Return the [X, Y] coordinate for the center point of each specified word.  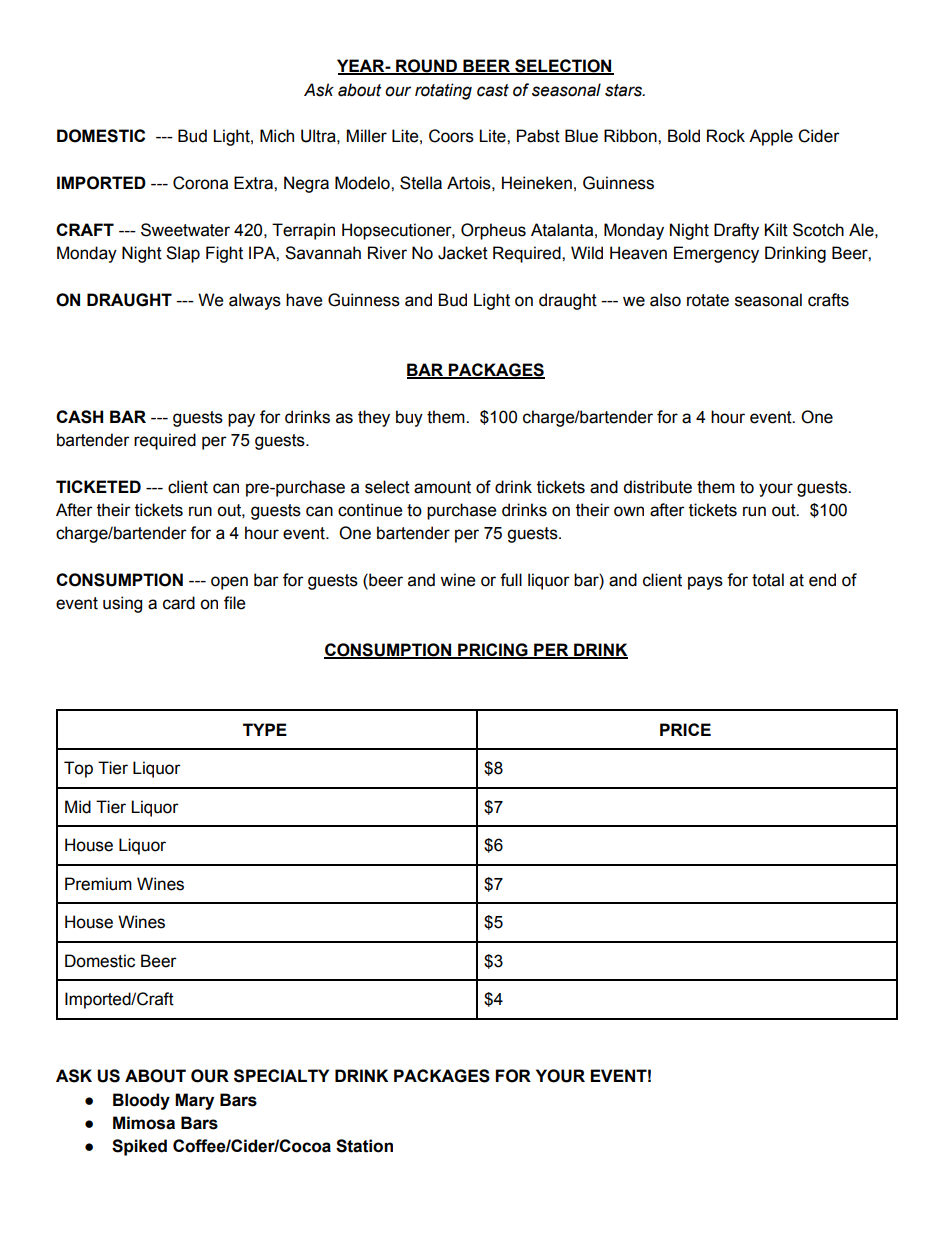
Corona [200, 183]
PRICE [685, 729]
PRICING [493, 651]
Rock [726, 136]
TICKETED [98, 486]
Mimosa [144, 1123]
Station [364, 1146]
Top [78, 769]
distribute [657, 487]
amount [442, 487]
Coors [451, 136]
